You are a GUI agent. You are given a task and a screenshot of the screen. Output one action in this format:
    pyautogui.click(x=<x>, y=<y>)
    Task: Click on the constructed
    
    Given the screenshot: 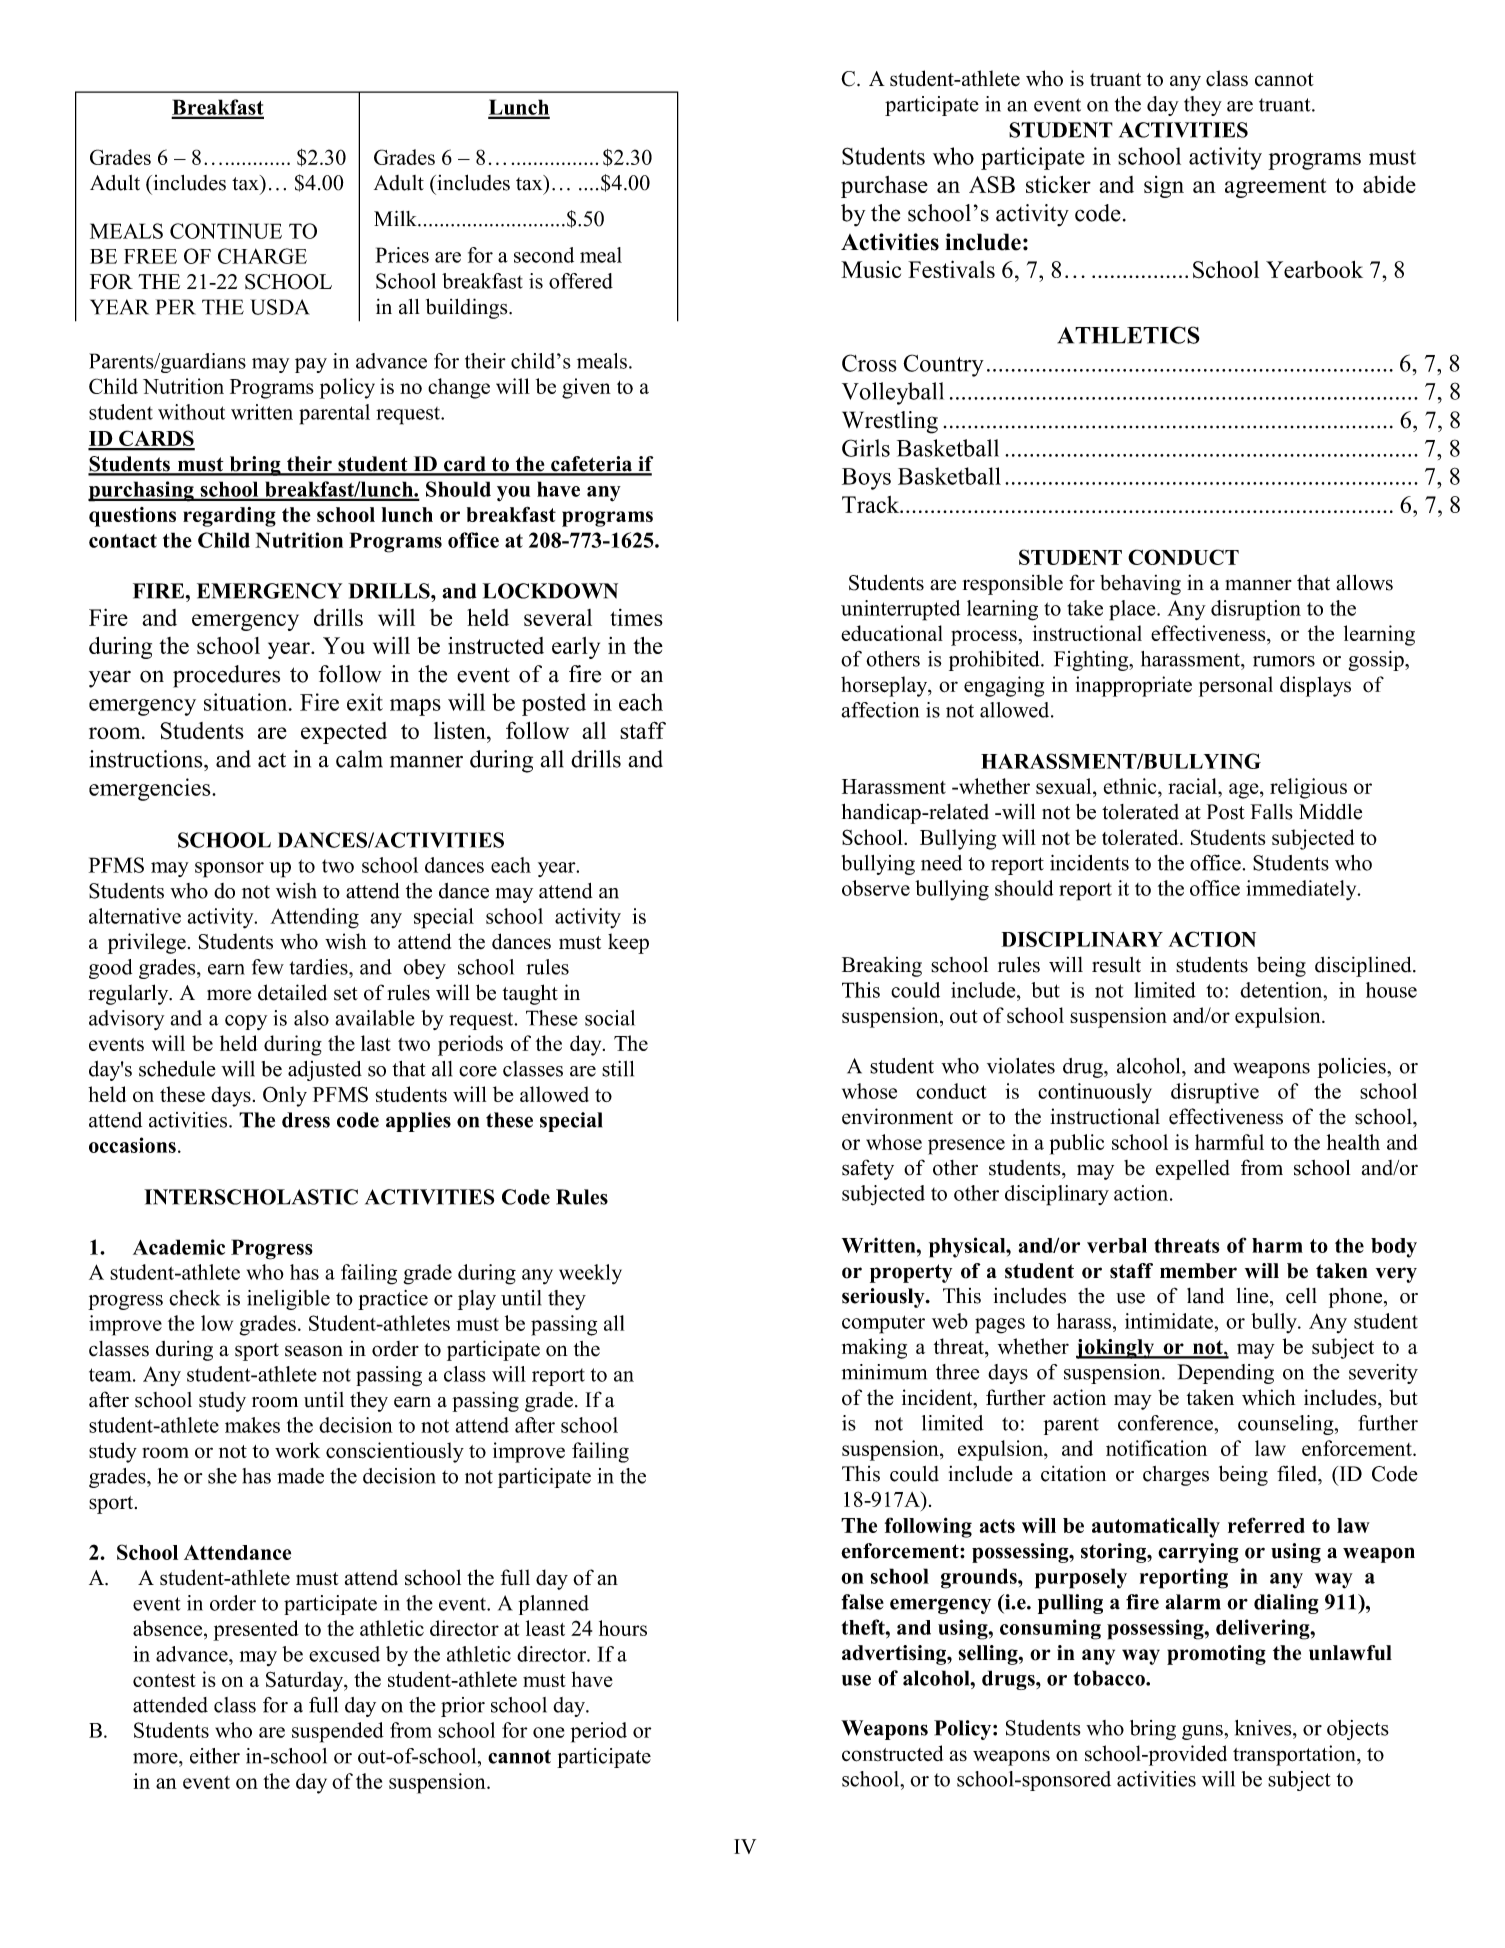 What is the action you would take?
    pyautogui.click(x=892, y=1753)
